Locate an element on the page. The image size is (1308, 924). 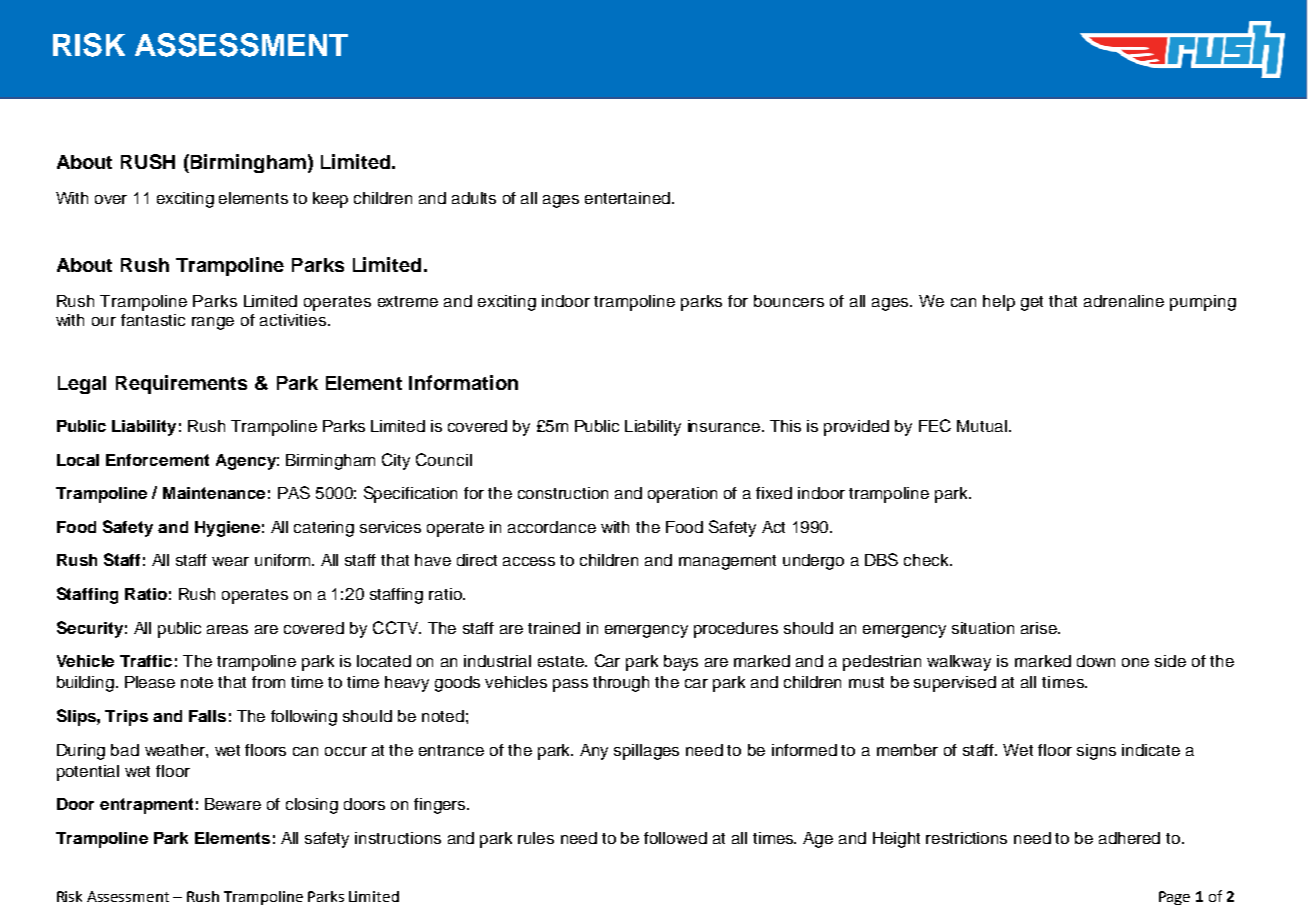
signs is located at coordinates (1096, 752).
